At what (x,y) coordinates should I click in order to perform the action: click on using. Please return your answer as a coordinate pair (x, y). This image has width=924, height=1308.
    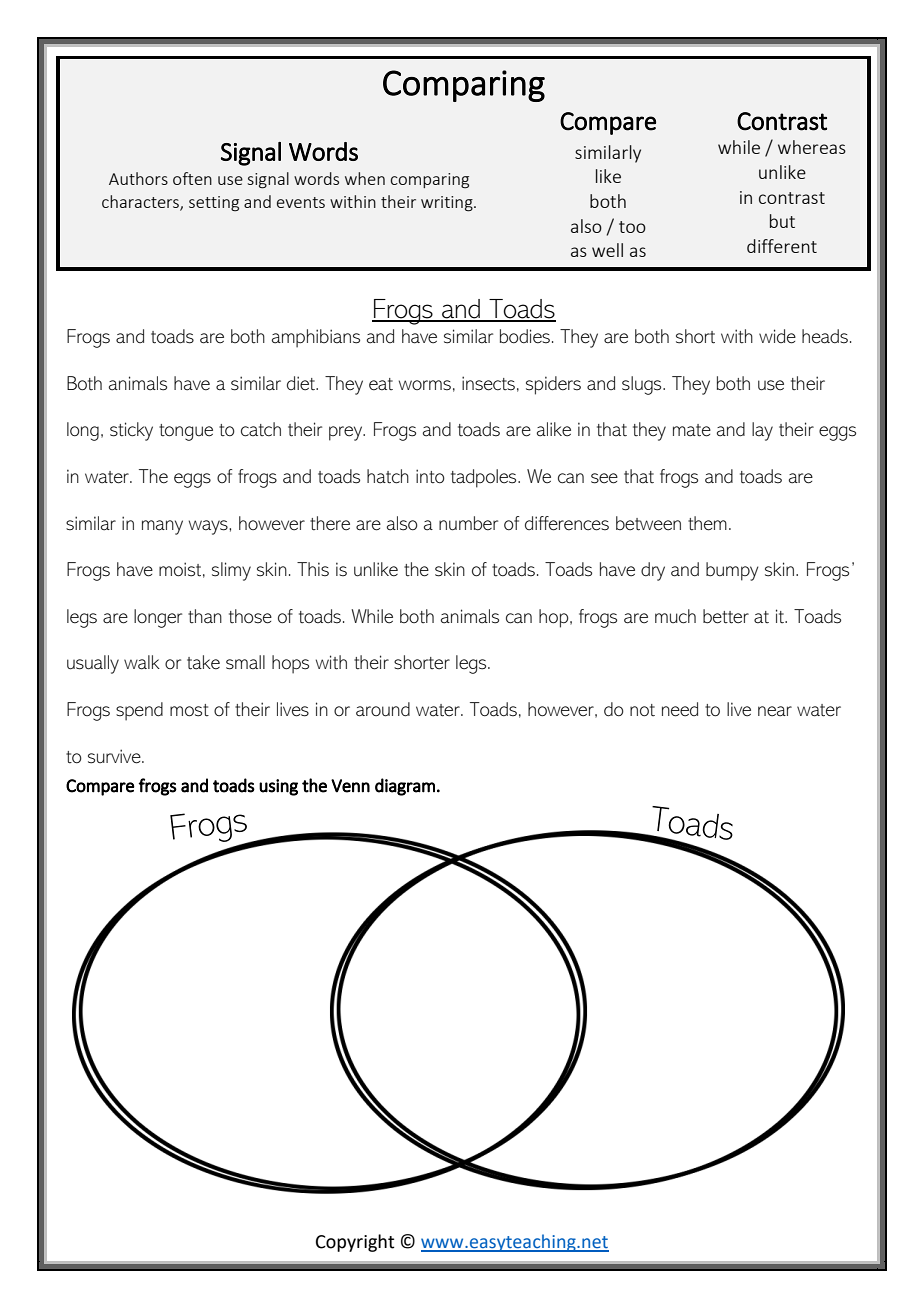
    Looking at the image, I should click on (278, 787).
